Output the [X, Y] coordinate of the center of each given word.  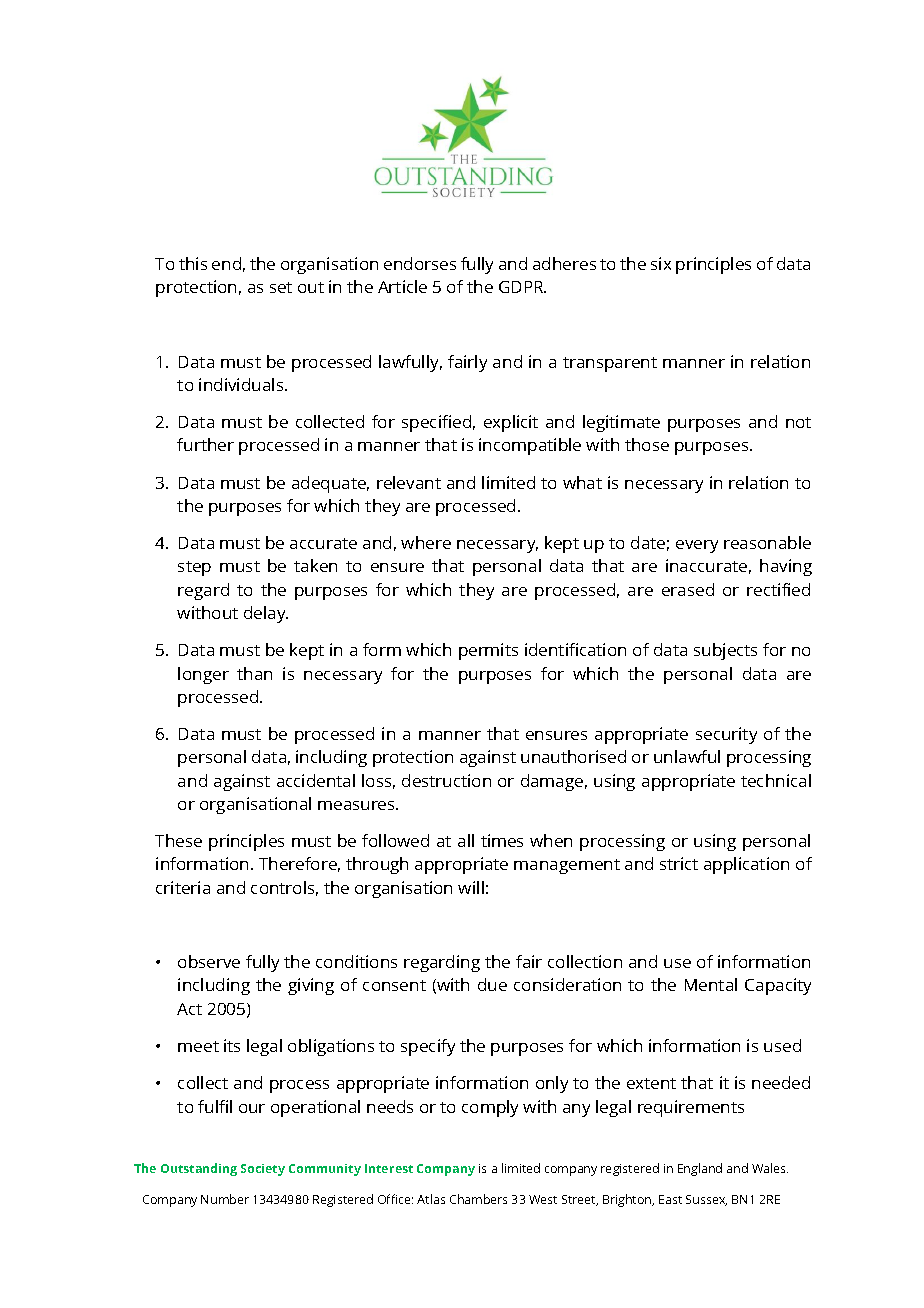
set [281, 287]
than [254, 673]
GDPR [522, 287]
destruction [446, 780]
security [726, 735]
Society [263, 1170]
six [661, 263]
